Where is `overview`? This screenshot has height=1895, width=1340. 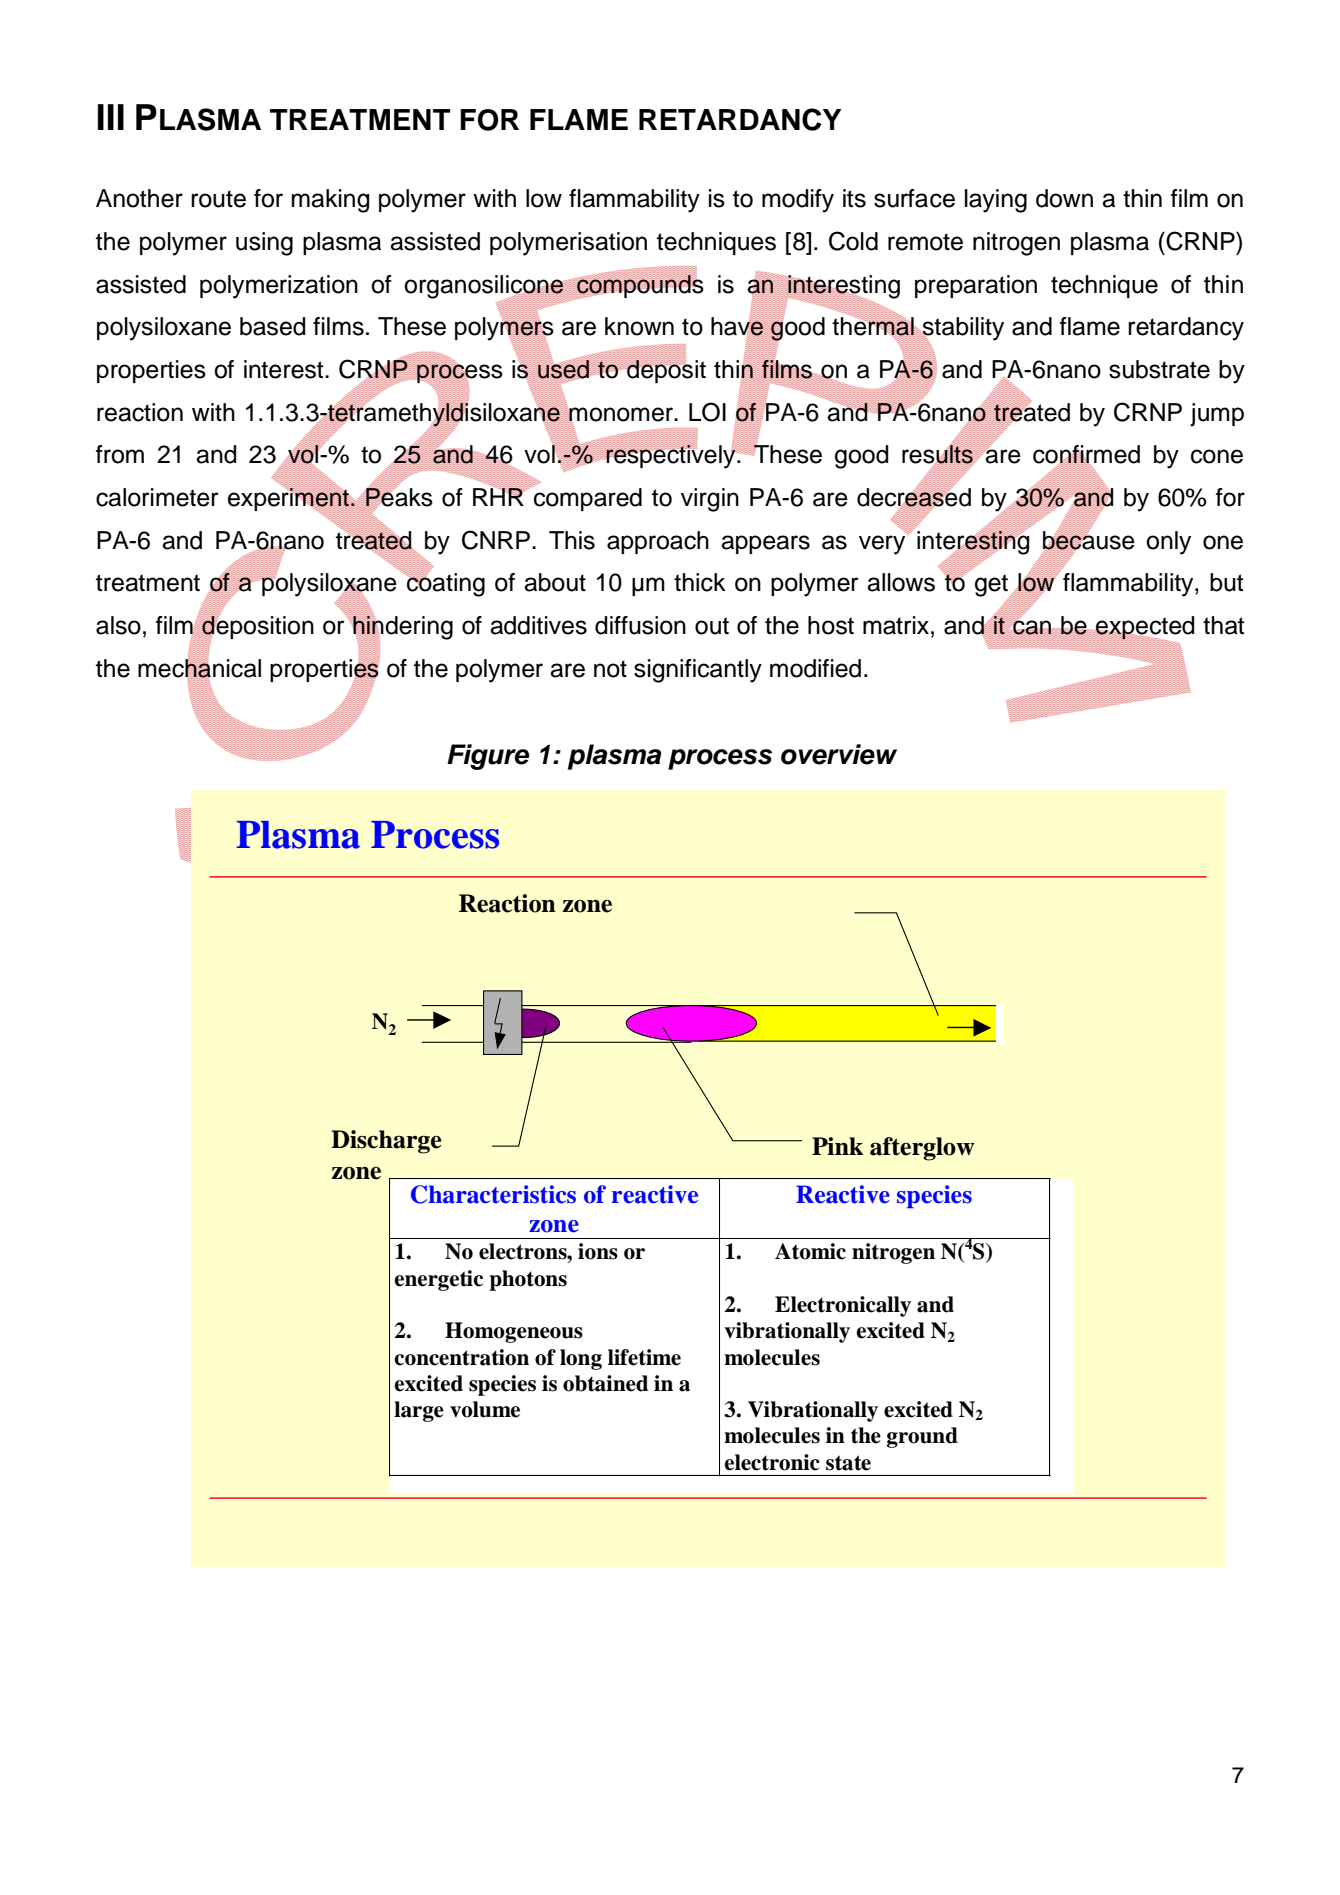
overview is located at coordinates (839, 754).
